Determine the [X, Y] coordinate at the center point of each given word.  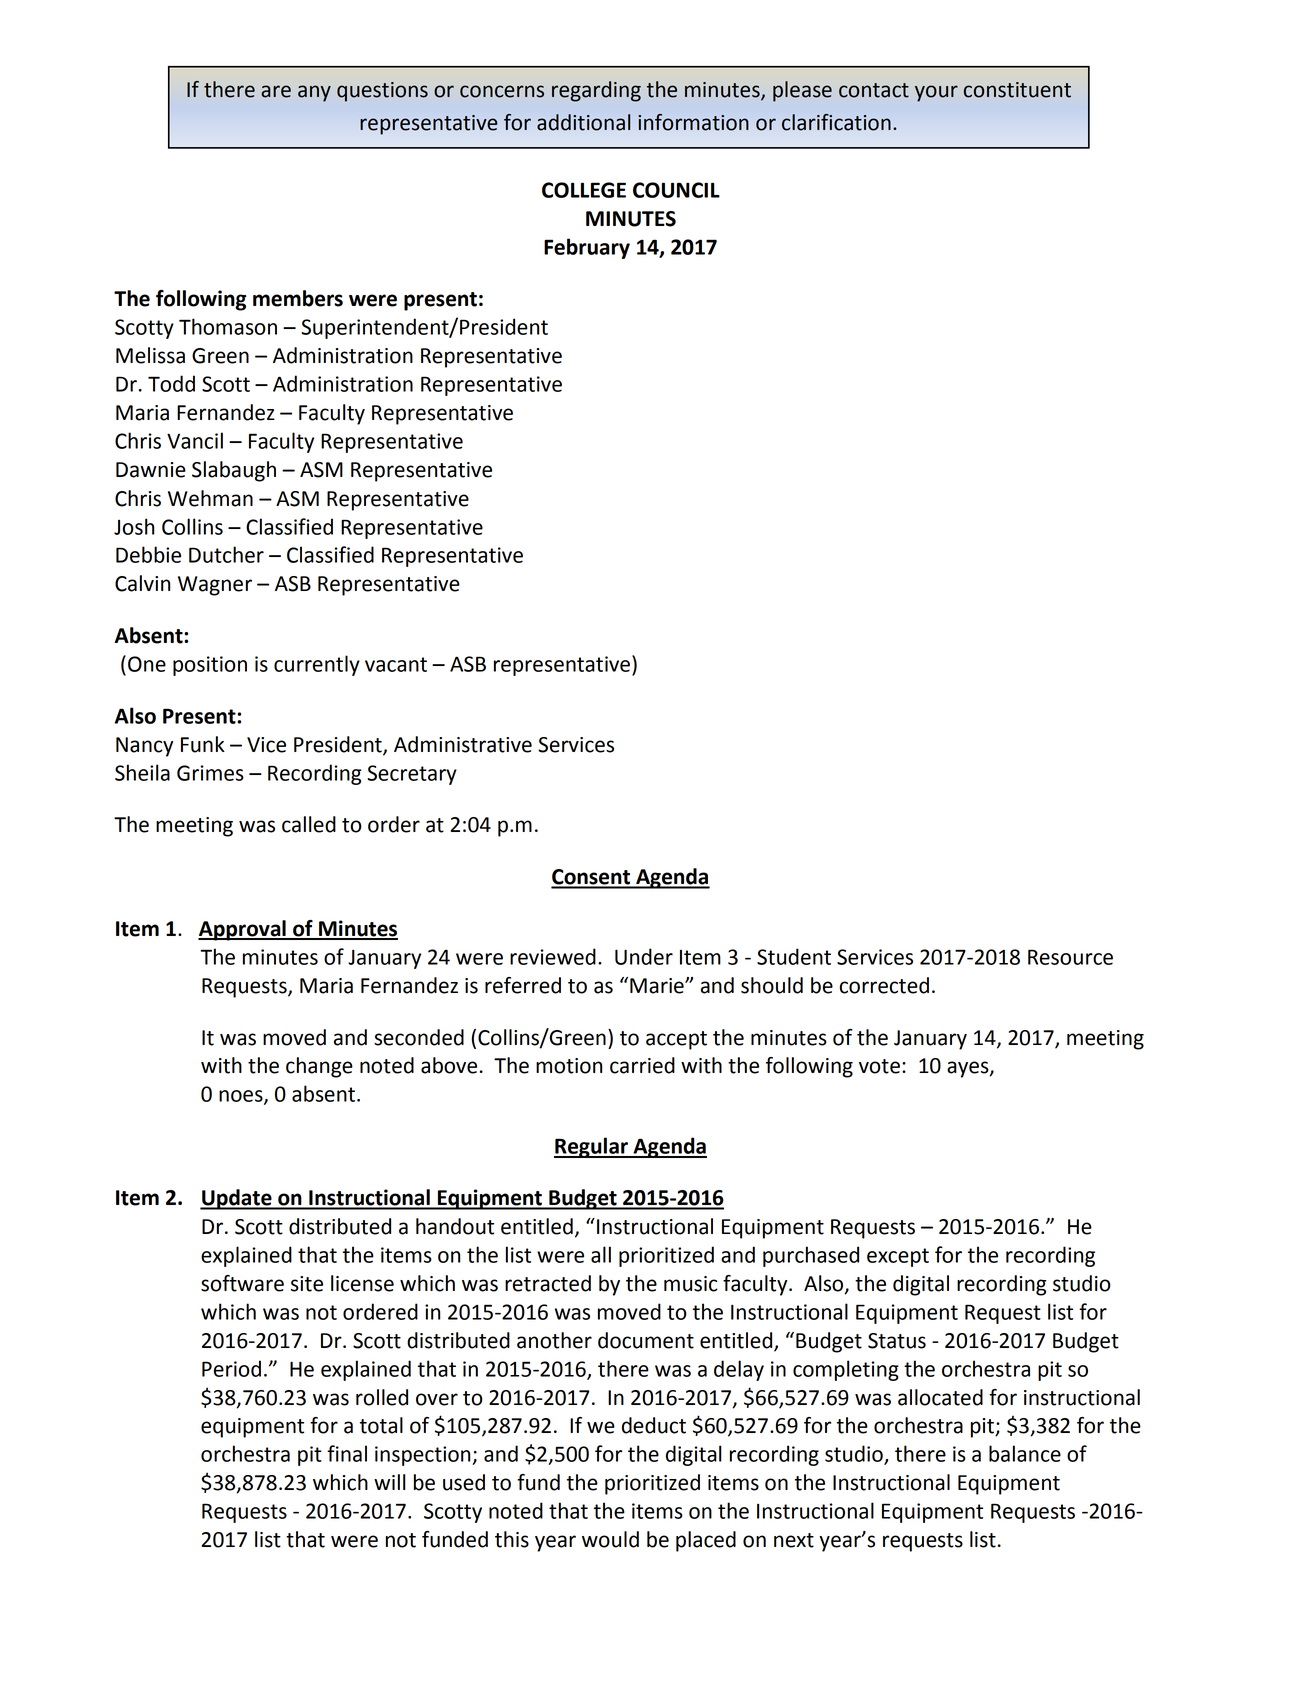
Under [644, 956]
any [314, 93]
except [898, 1257]
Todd [171, 383]
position [210, 666]
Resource [1070, 957]
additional [583, 122]
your [936, 93]
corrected [884, 985]
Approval [243, 930]
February [587, 248]
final [347, 1453]
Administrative [463, 744]
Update [237, 1199]
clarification [836, 122]
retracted [548, 1283]
